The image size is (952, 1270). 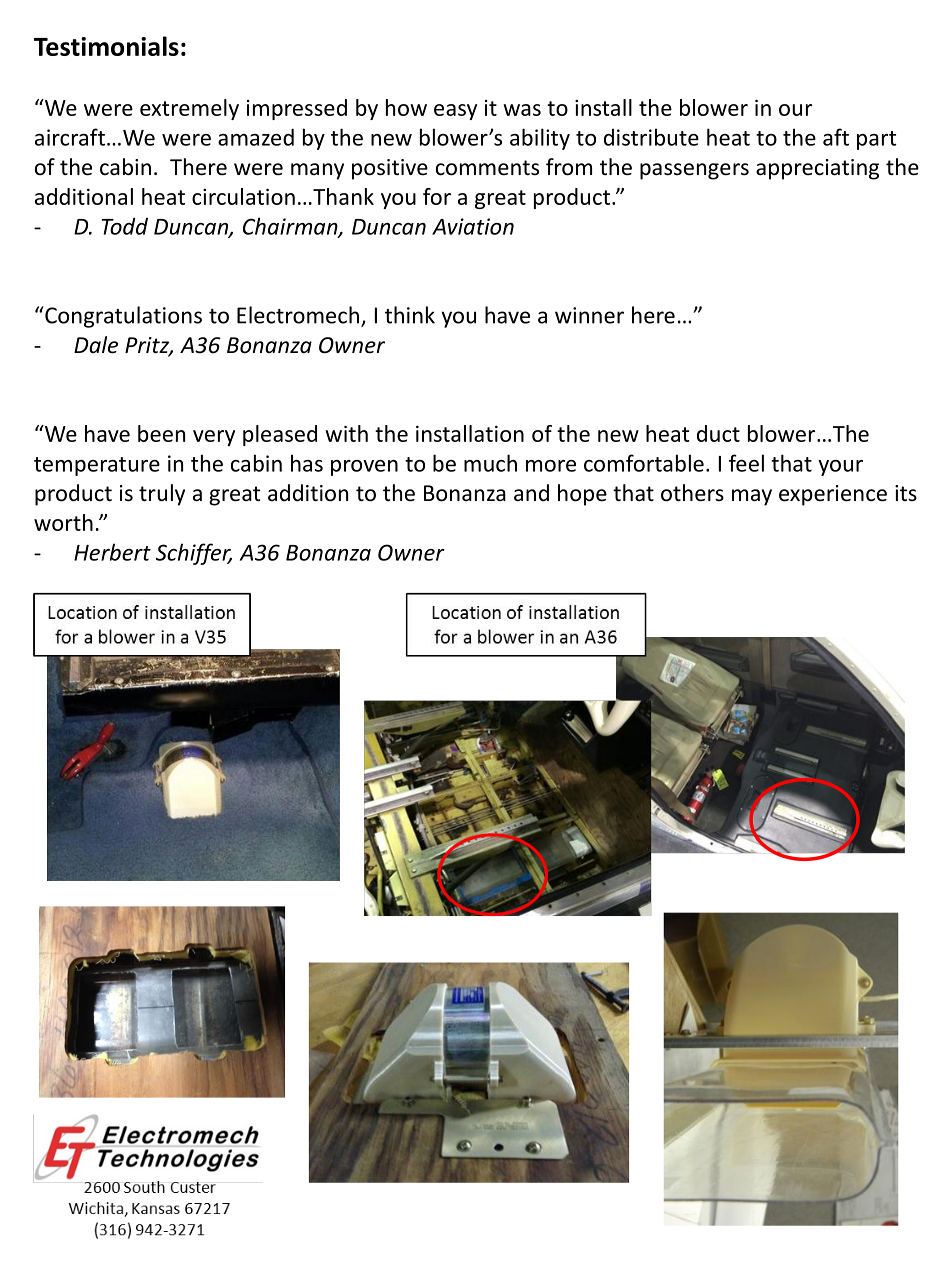 What do you see at coordinates (106, 46) in the image?
I see `Testimonials` at bounding box center [106, 46].
